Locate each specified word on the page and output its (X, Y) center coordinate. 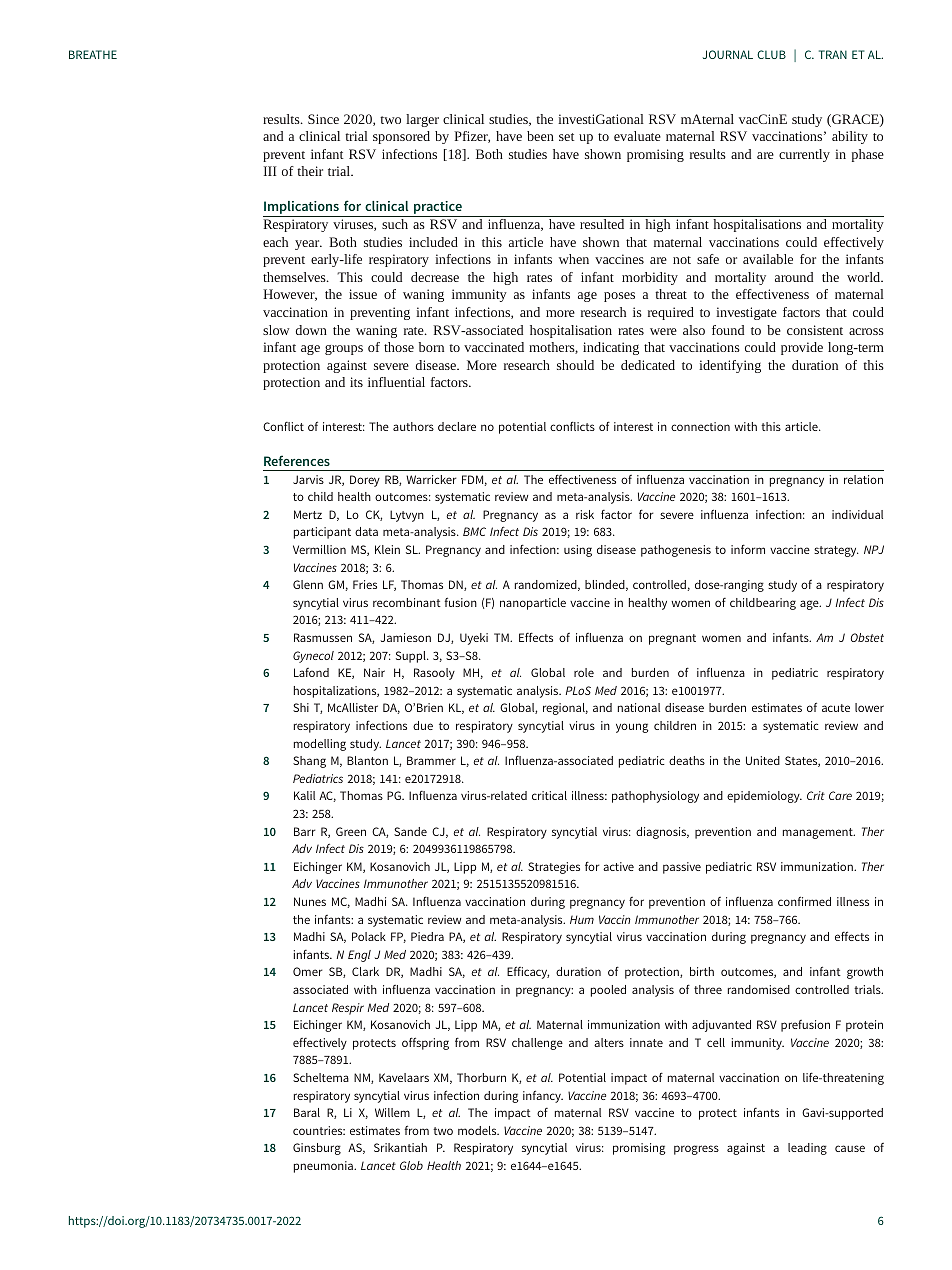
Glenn (308, 584)
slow (276, 330)
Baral (307, 1112)
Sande (410, 831)
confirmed (804, 901)
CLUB (771, 54)
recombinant (407, 602)
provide (802, 348)
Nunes (310, 901)
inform (748, 549)
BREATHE (93, 54)
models (478, 1130)
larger (422, 120)
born (431, 347)
